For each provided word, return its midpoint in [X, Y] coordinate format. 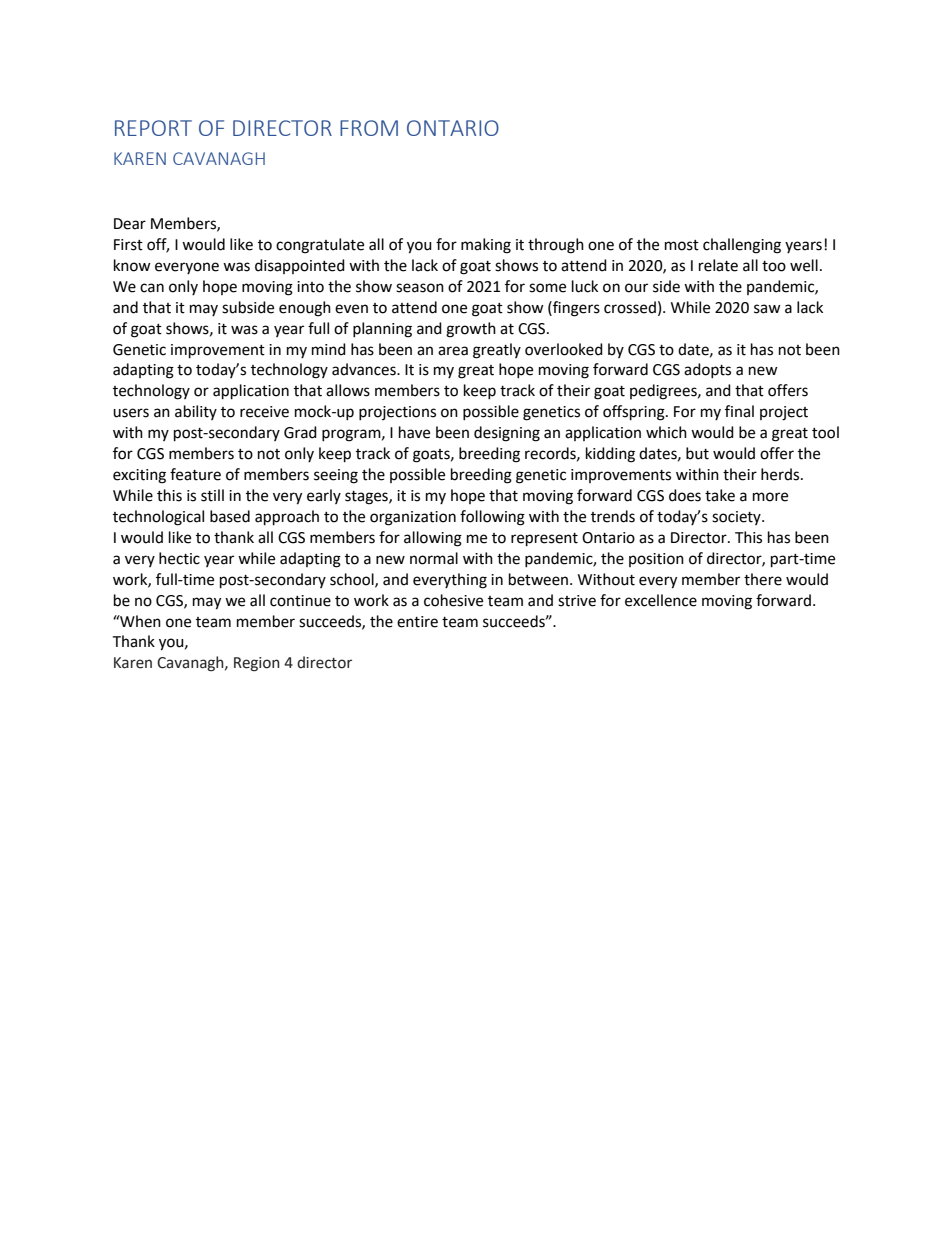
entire [417, 622]
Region [257, 664]
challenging [742, 246]
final [739, 411]
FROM [369, 128]
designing [507, 434]
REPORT [153, 128]
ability [196, 412]
